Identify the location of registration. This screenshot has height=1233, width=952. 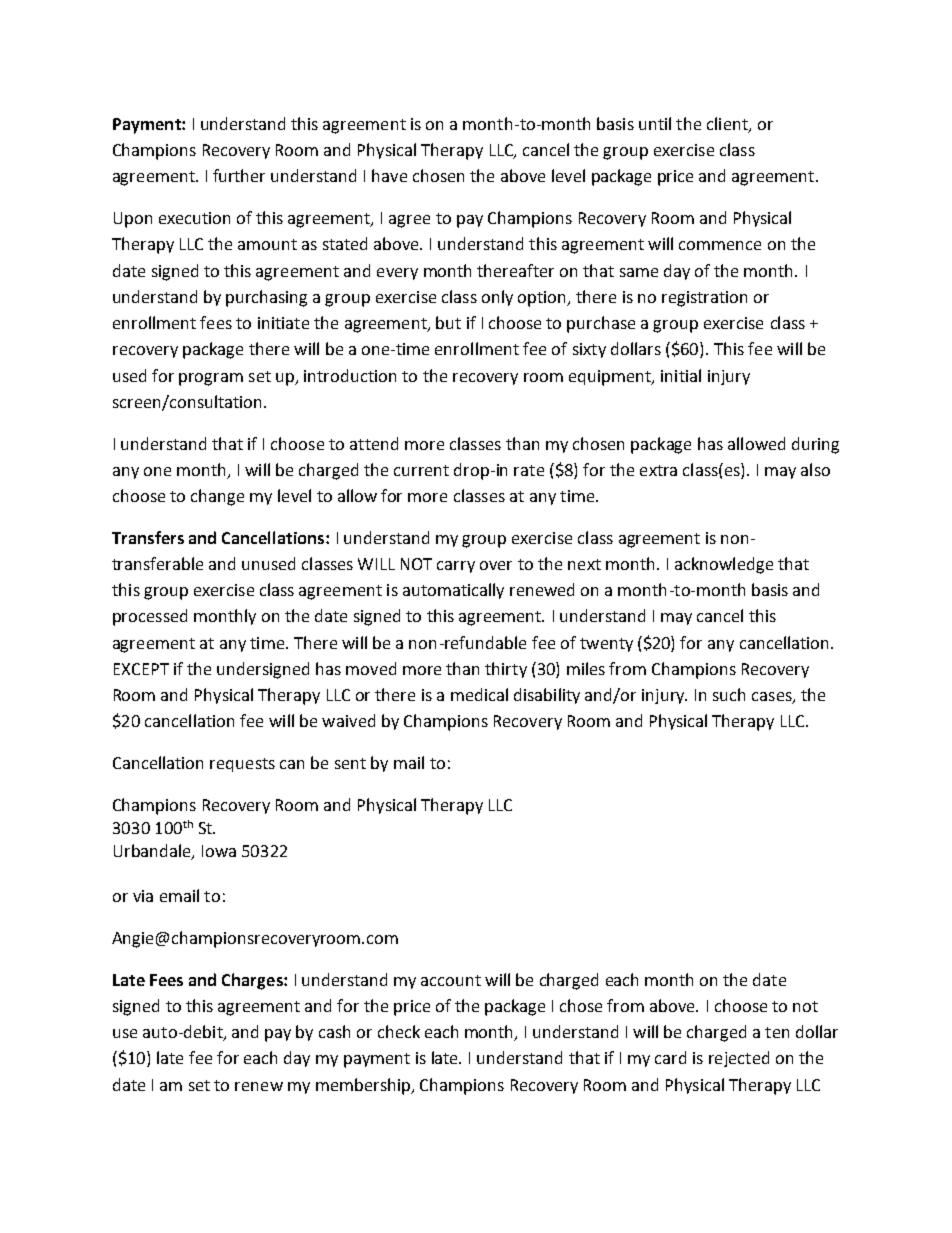
(704, 299).
